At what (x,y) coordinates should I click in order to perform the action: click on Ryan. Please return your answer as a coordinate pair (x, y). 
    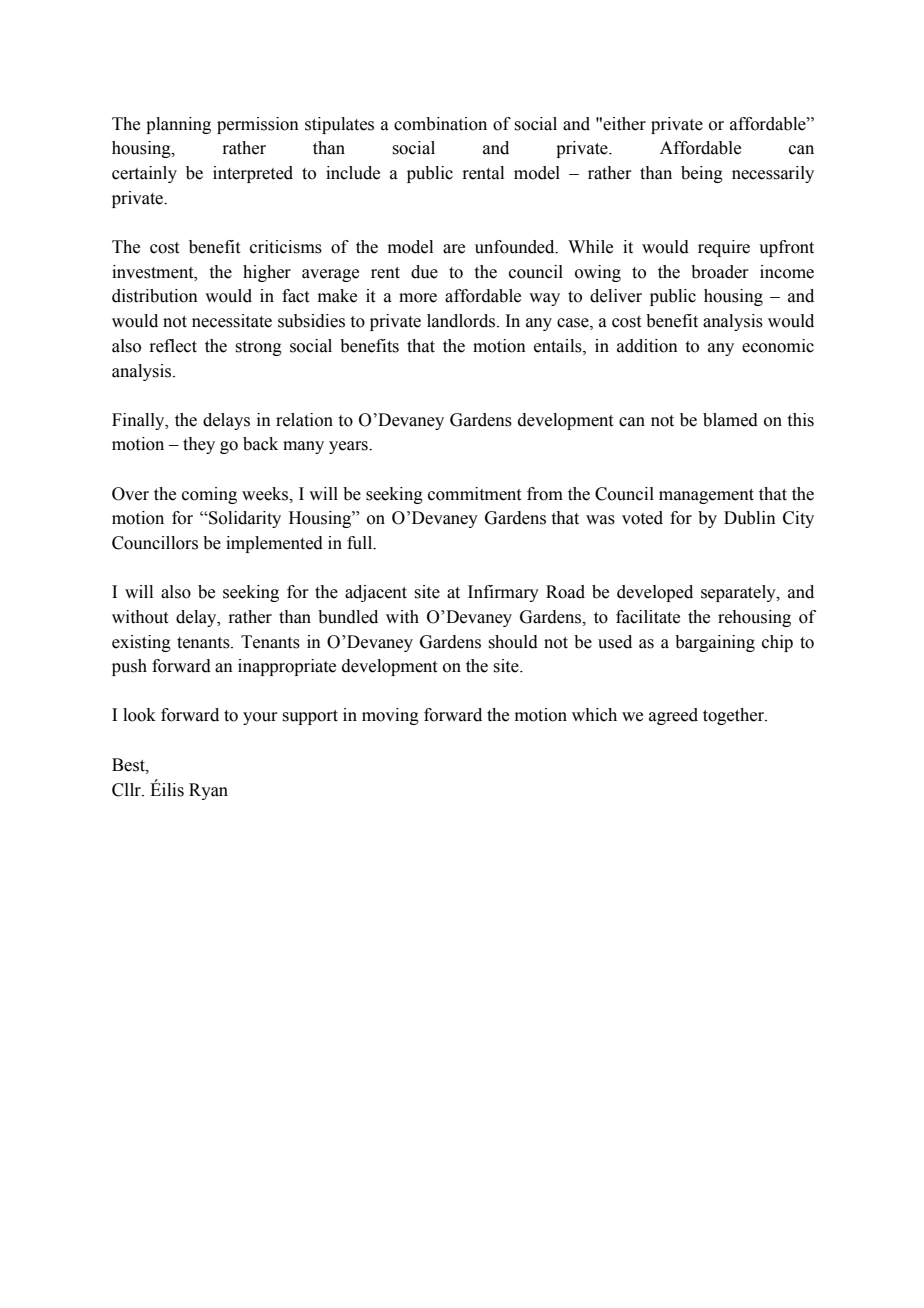
    Looking at the image, I should click on (208, 791).
